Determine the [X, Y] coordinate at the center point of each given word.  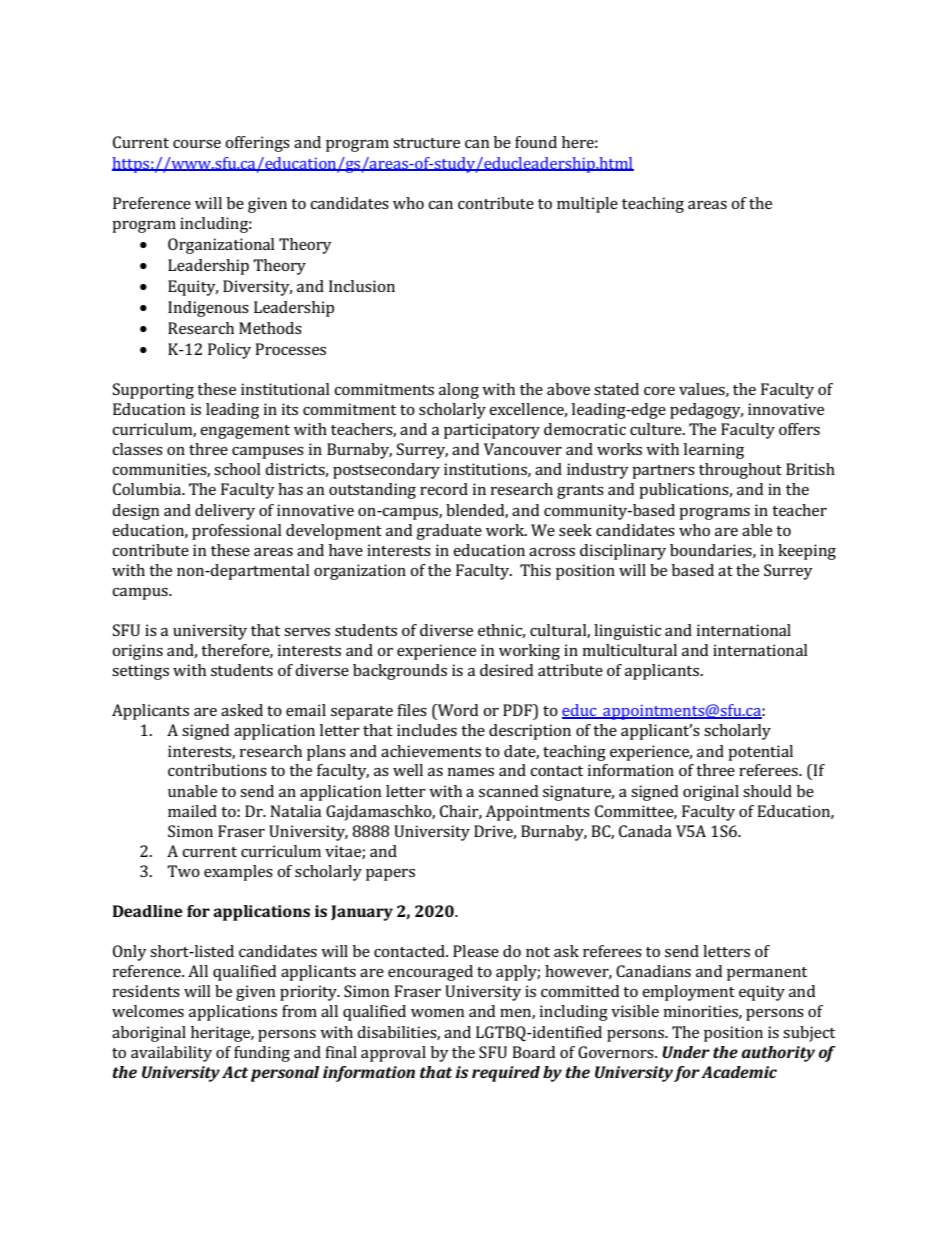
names [471, 772]
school [237, 469]
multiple [587, 205]
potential [760, 753]
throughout [740, 471]
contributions [217, 770]
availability [171, 1054]
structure [426, 143]
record [444, 489]
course [197, 144]
